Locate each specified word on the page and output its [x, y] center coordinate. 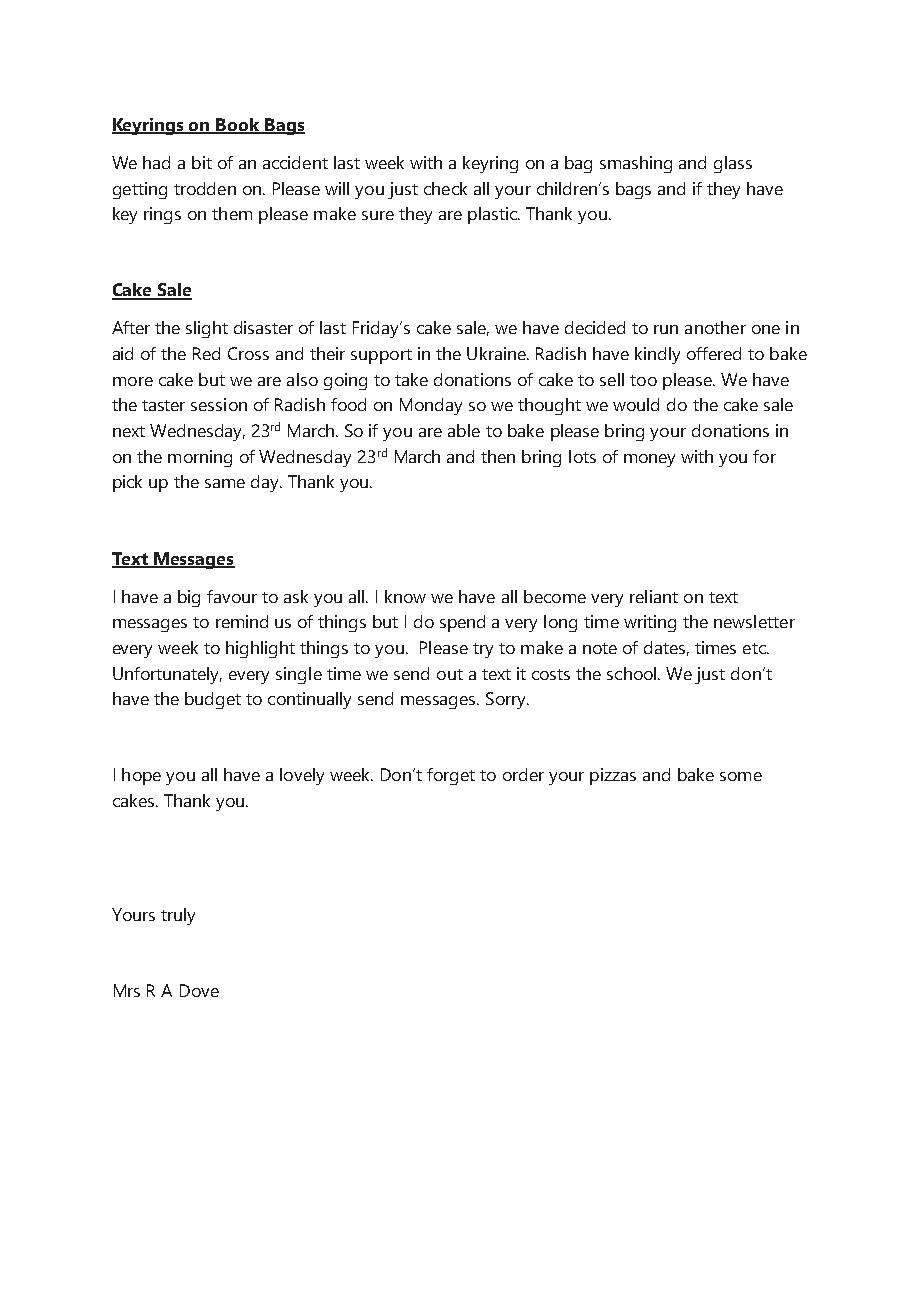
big [189, 598]
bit [202, 162]
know [405, 596]
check [445, 188]
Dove [199, 990]
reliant [654, 596]
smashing [636, 164]
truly [178, 916]
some [741, 776]
